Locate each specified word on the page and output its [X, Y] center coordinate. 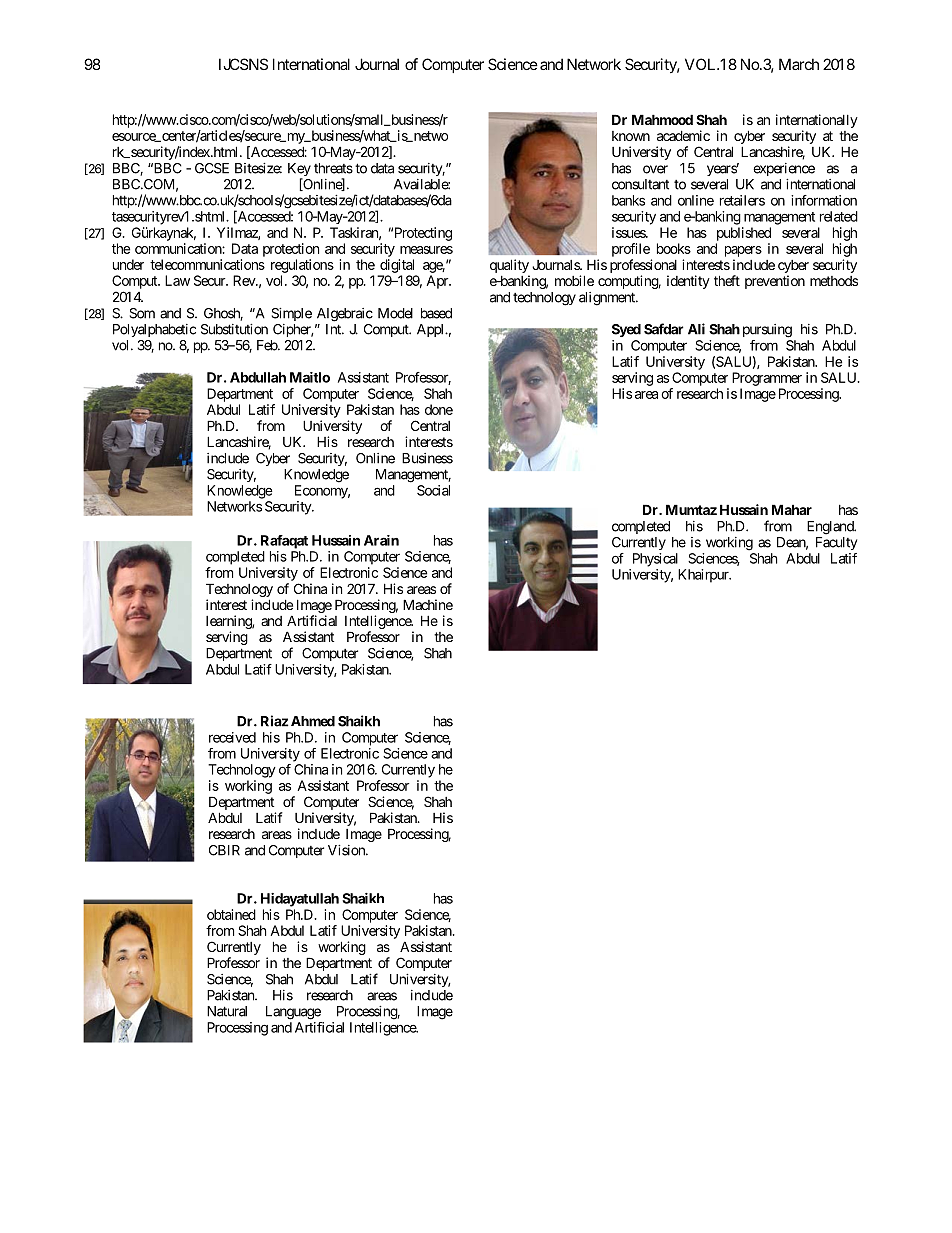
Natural [227, 1011]
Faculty [836, 543]
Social [433, 490]
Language [293, 1013]
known [631, 136]
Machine [428, 604]
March [799, 64]
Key [299, 171]
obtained [231, 914]
